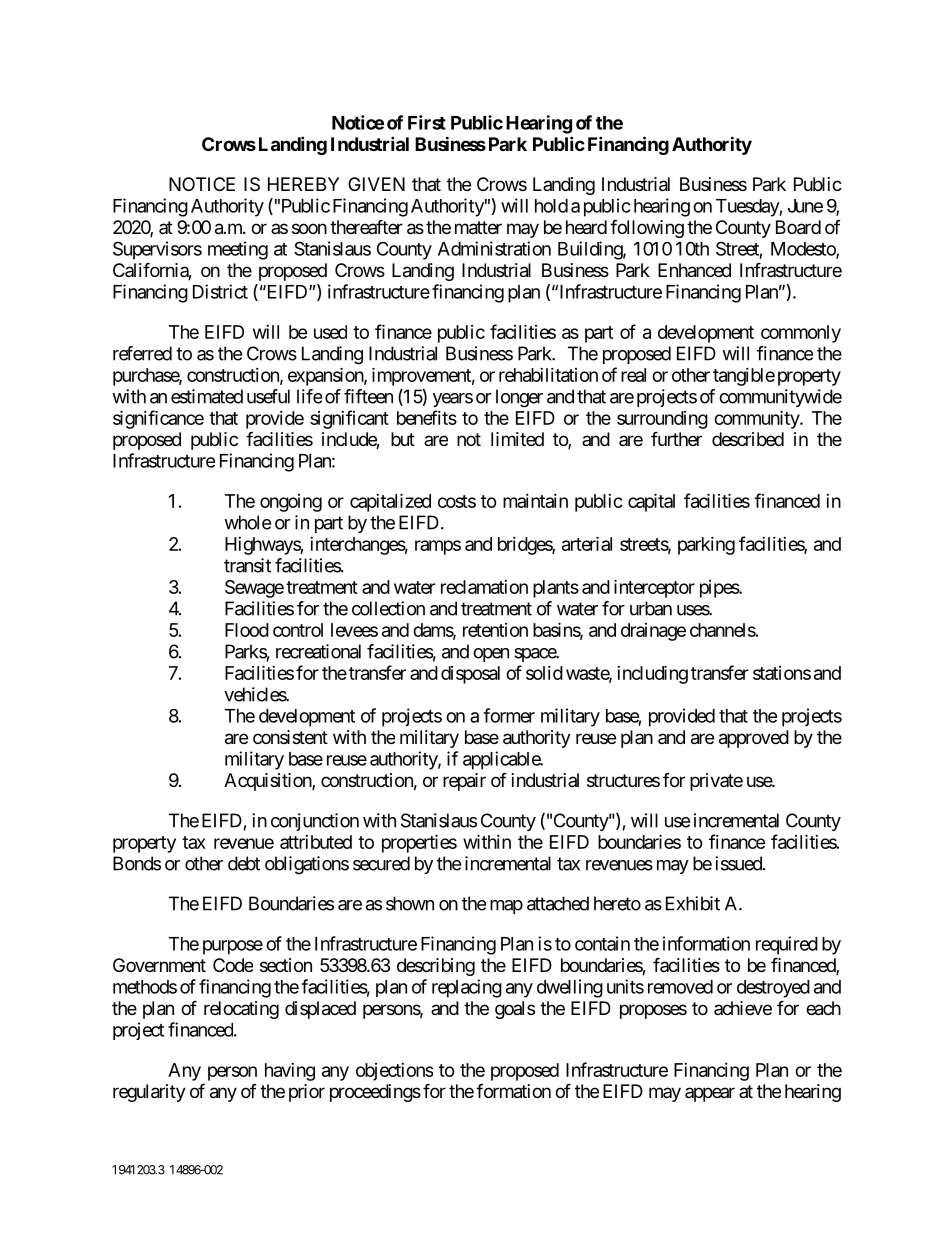  What do you see at coordinates (754, 739) in the page?
I see `approved` at bounding box center [754, 739].
